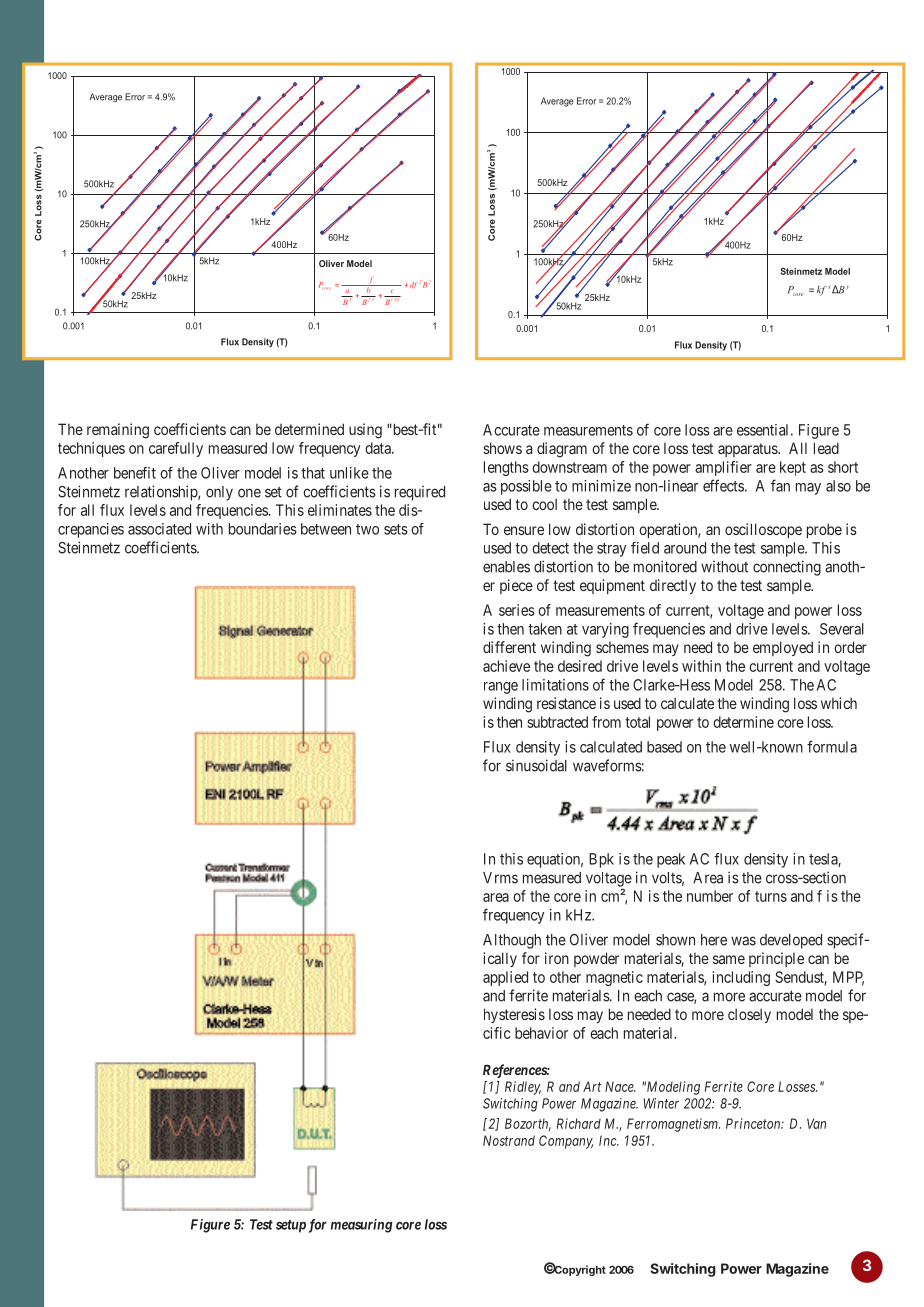 This image has height=1307, width=924. I want to click on applied, so click(505, 978).
